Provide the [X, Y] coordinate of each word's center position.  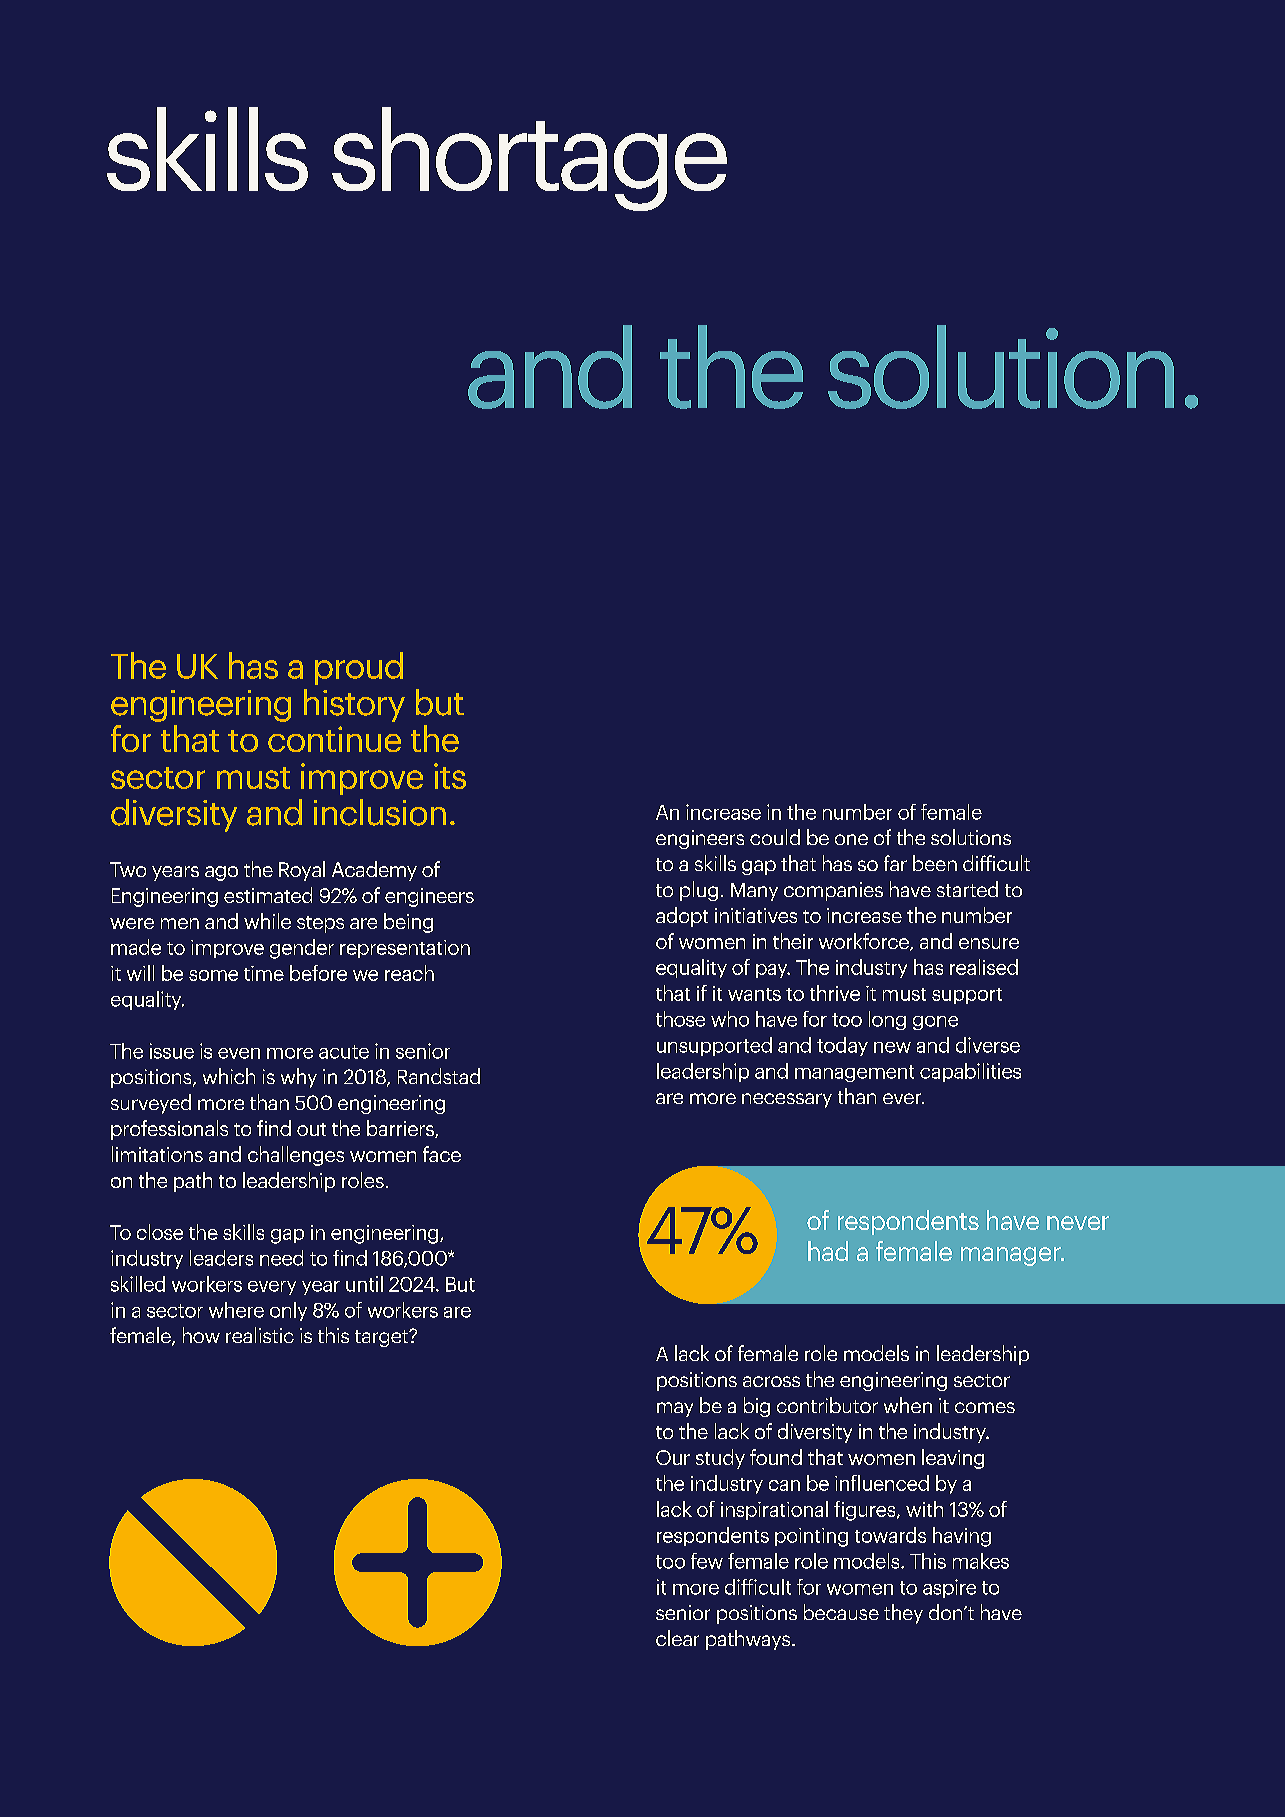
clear [677, 1638]
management [854, 1073]
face [442, 1154]
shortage [529, 159]
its [450, 776]
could [775, 837]
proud [359, 668]
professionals [169, 1130]
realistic [260, 1335]
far [895, 863]
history [354, 705]
